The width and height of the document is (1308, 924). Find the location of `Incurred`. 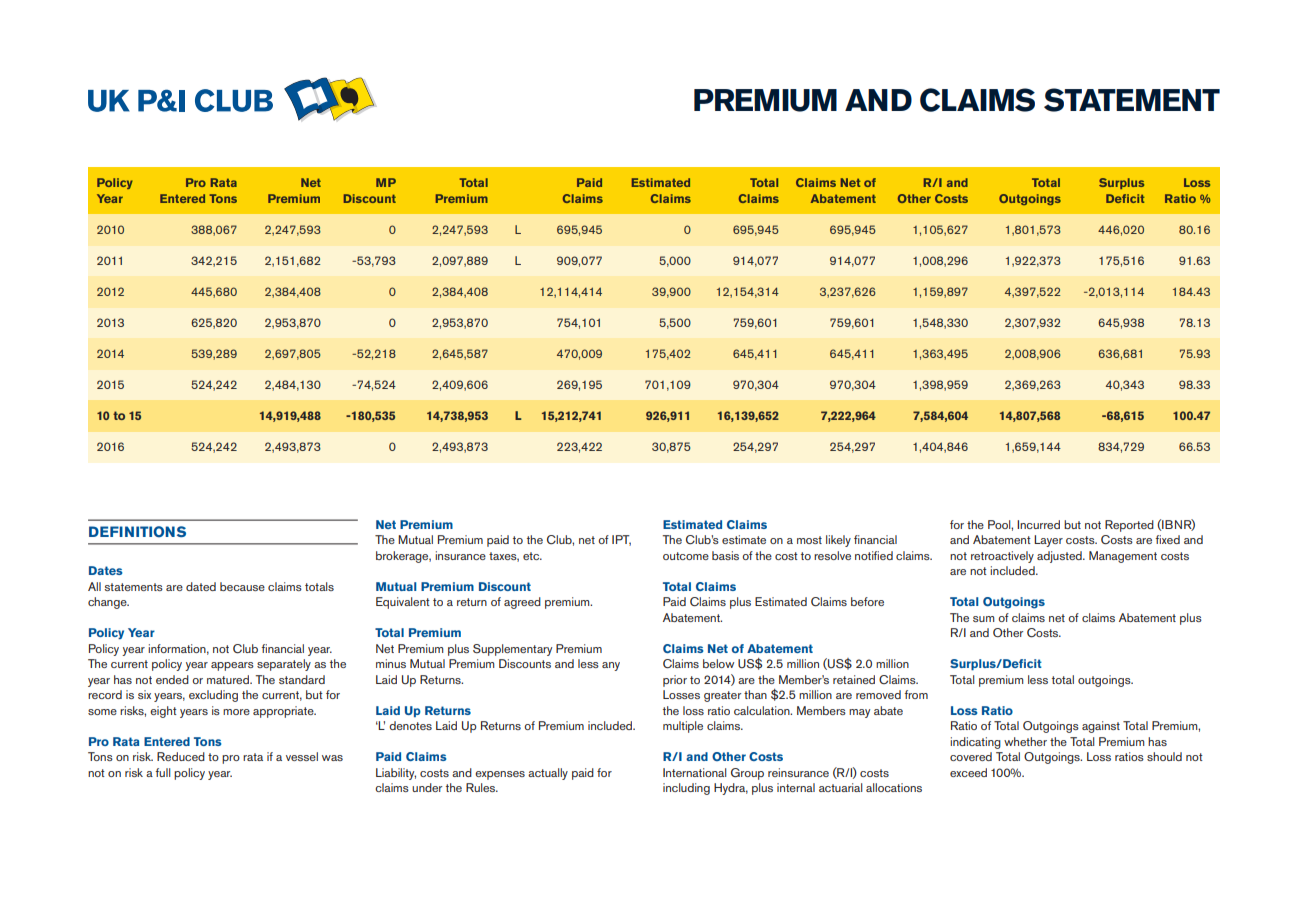

Incurred is located at coordinates (1038, 524).
